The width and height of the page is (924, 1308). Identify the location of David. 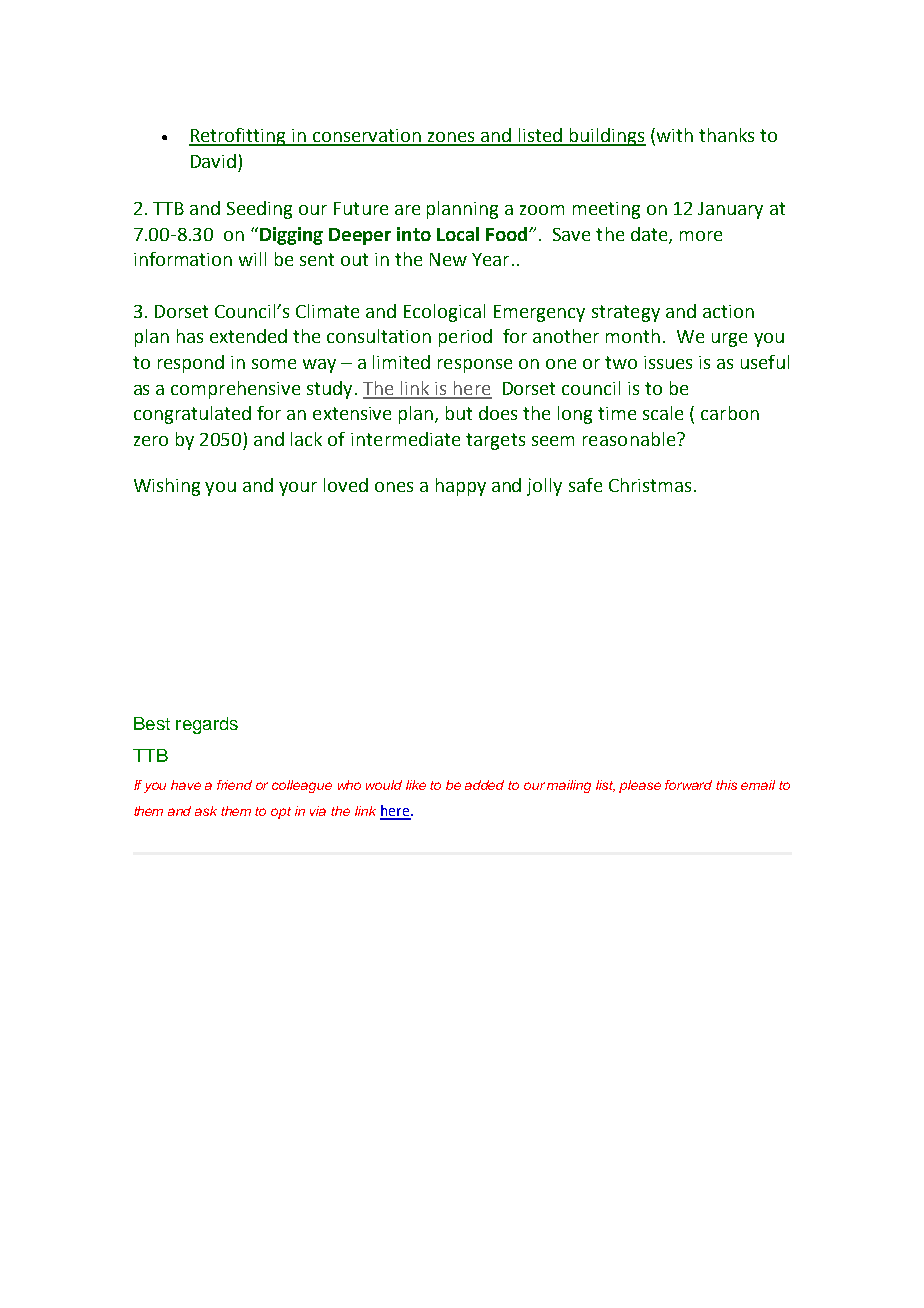
(213, 161).
